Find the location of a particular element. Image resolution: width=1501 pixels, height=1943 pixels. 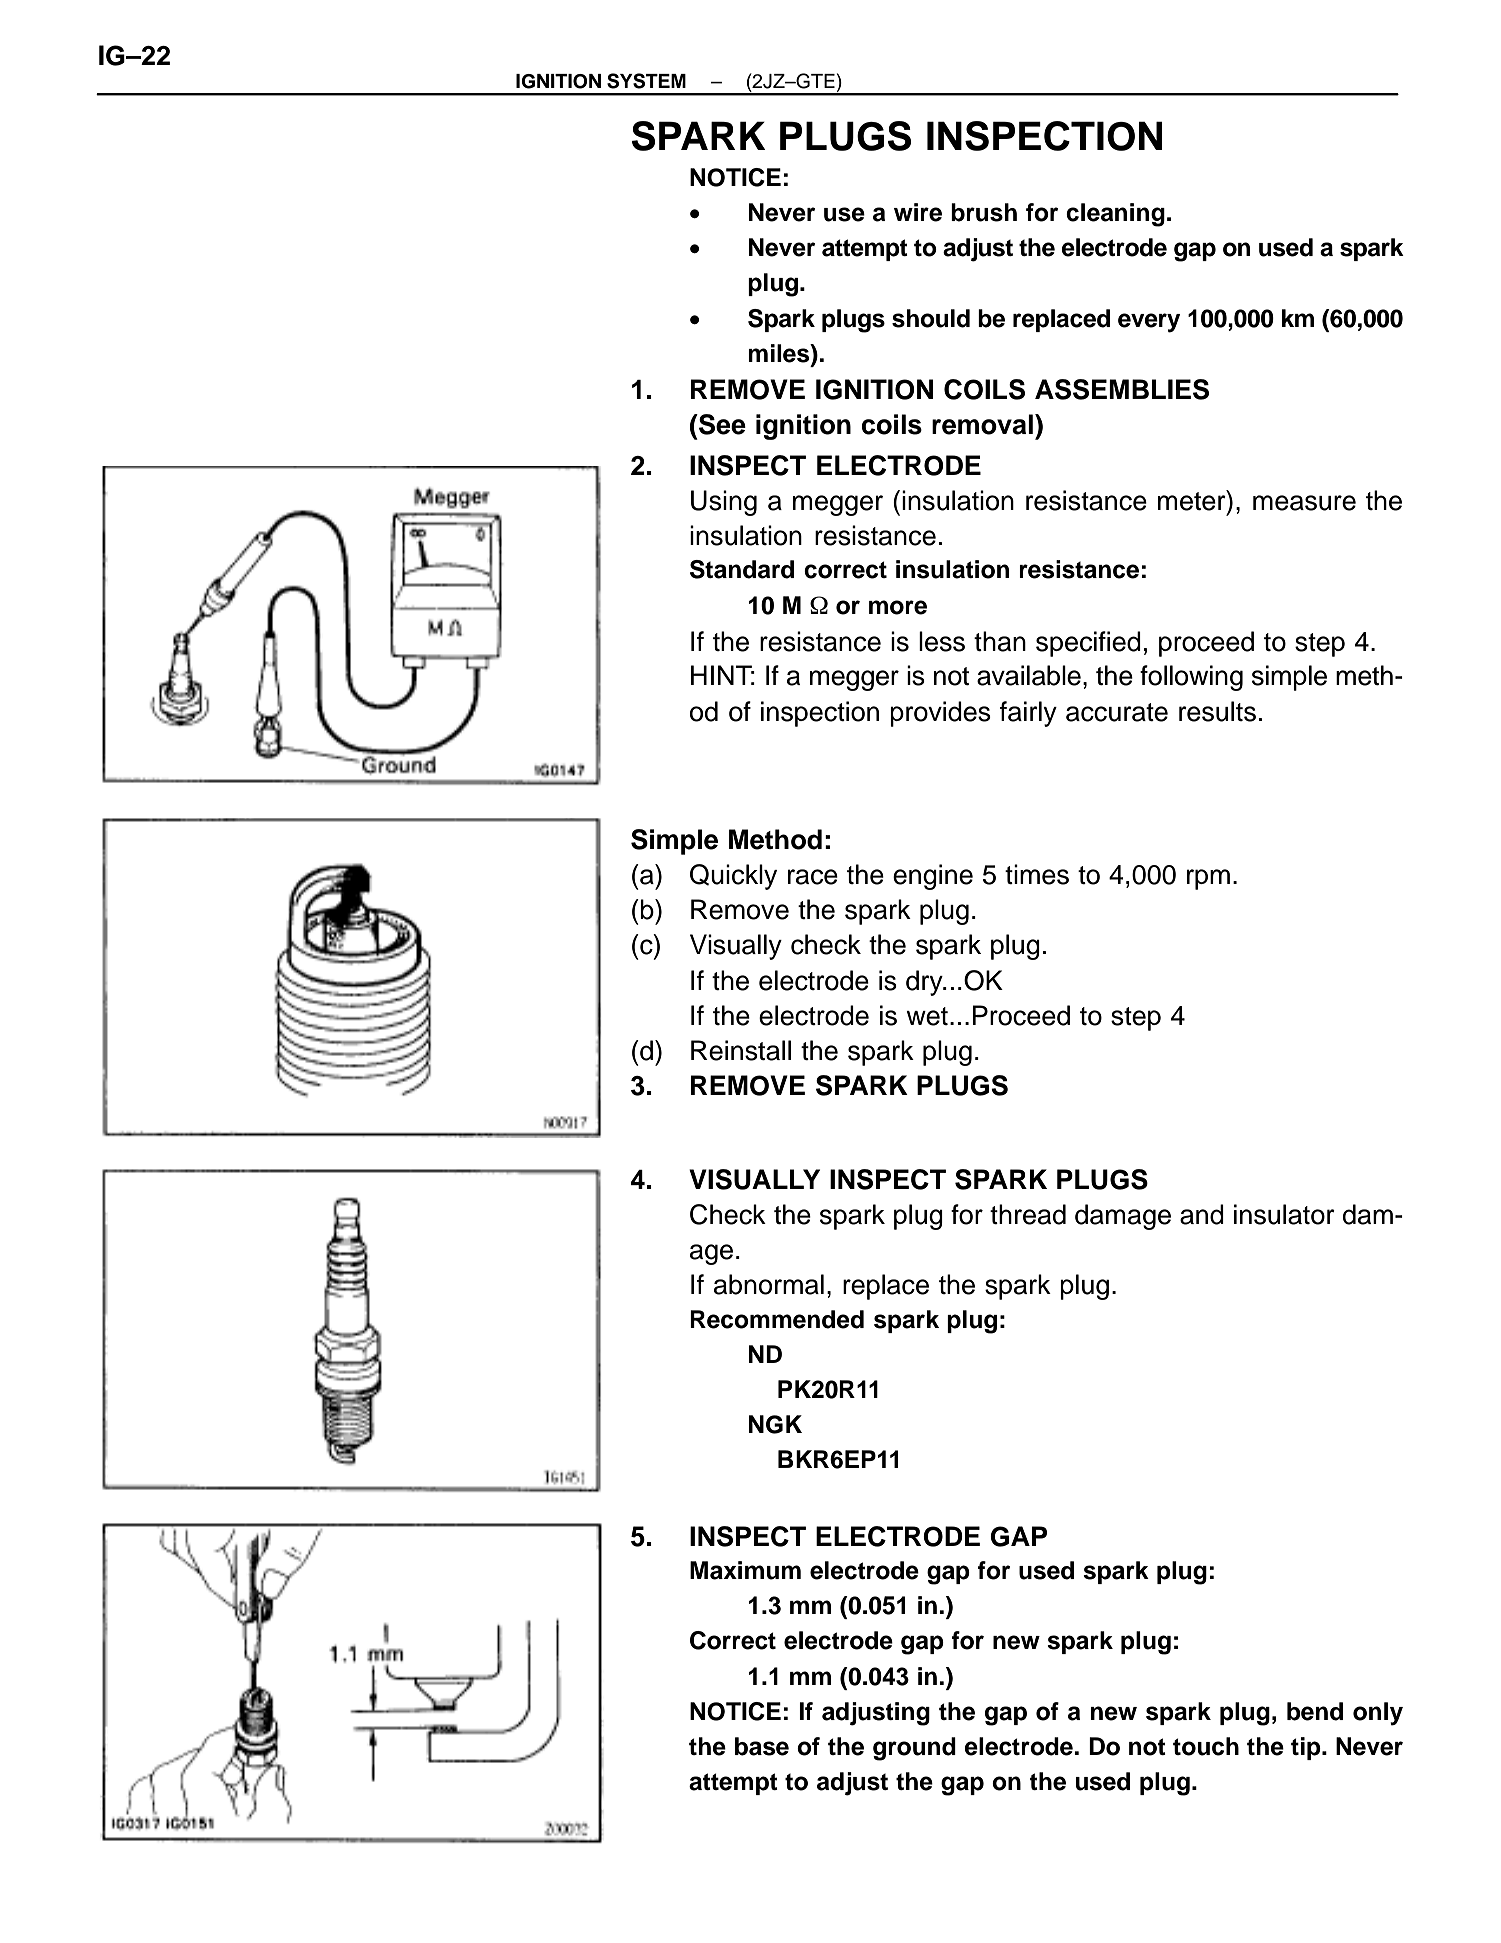

brush is located at coordinates (984, 212).
